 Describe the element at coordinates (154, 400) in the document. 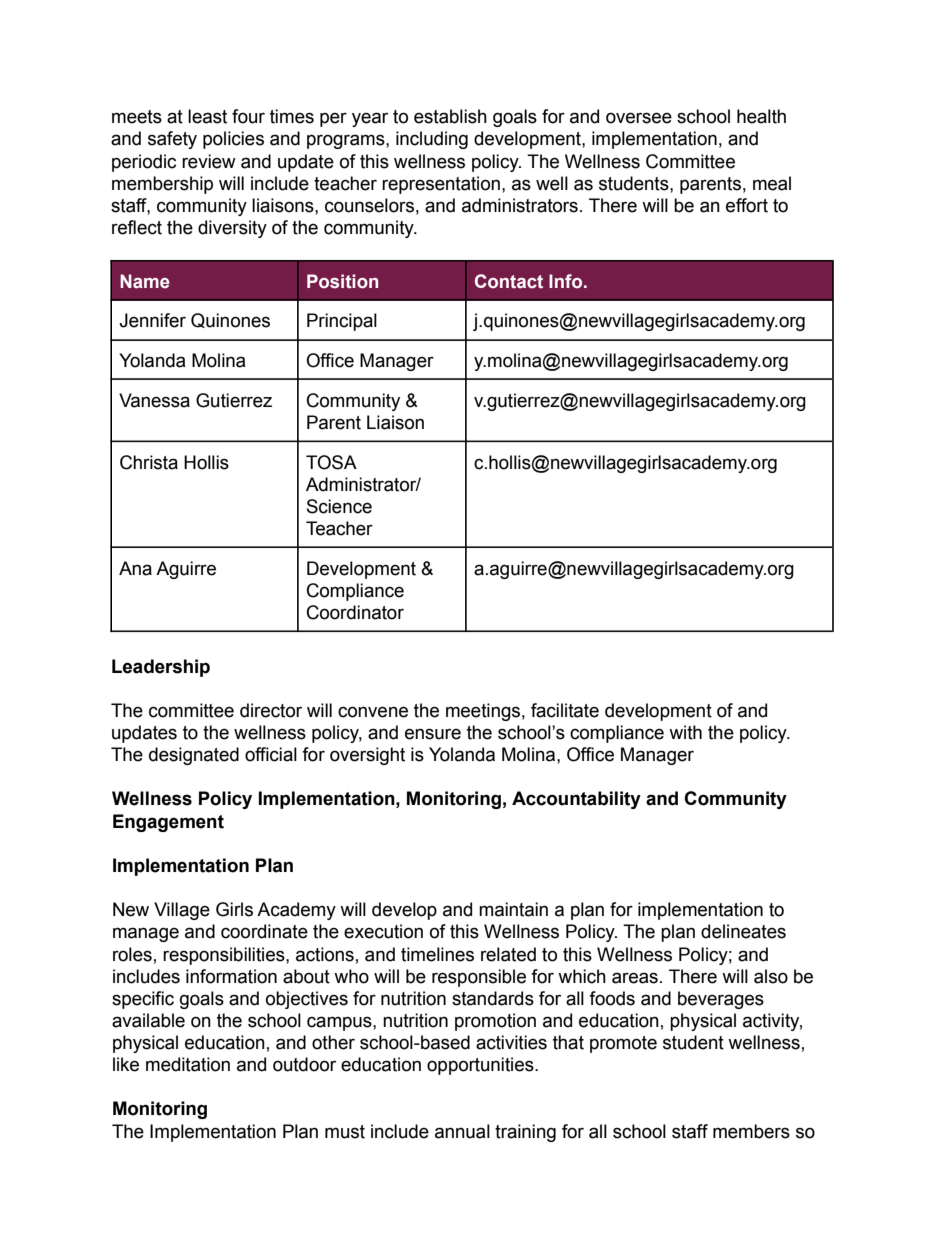

I see `Vanessa` at that location.
